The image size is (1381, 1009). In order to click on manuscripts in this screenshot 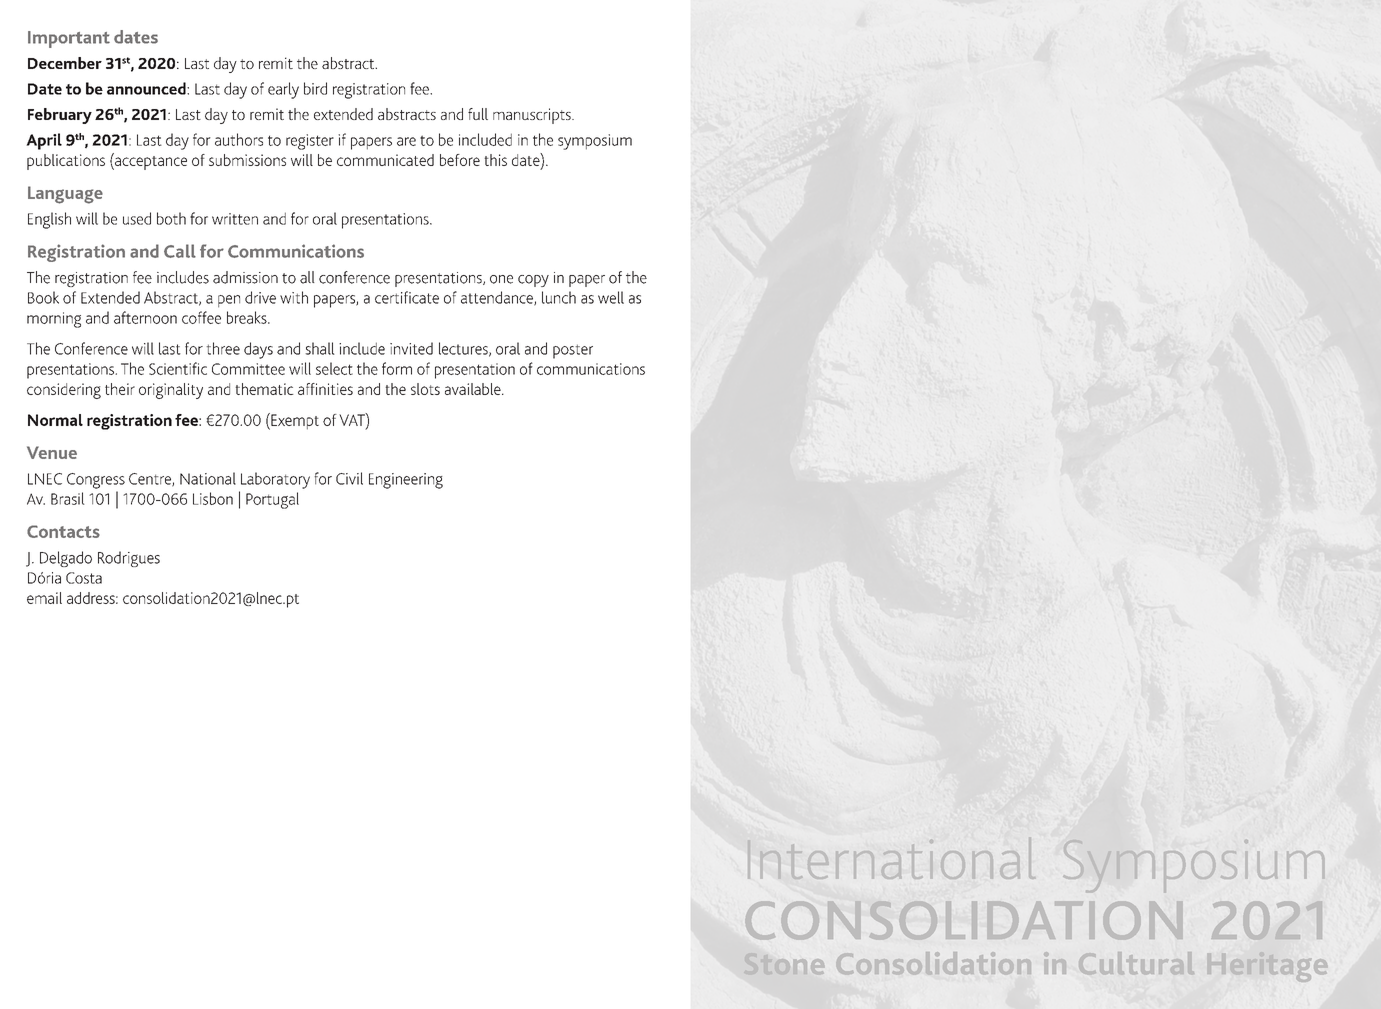, I will do `click(533, 116)`.
